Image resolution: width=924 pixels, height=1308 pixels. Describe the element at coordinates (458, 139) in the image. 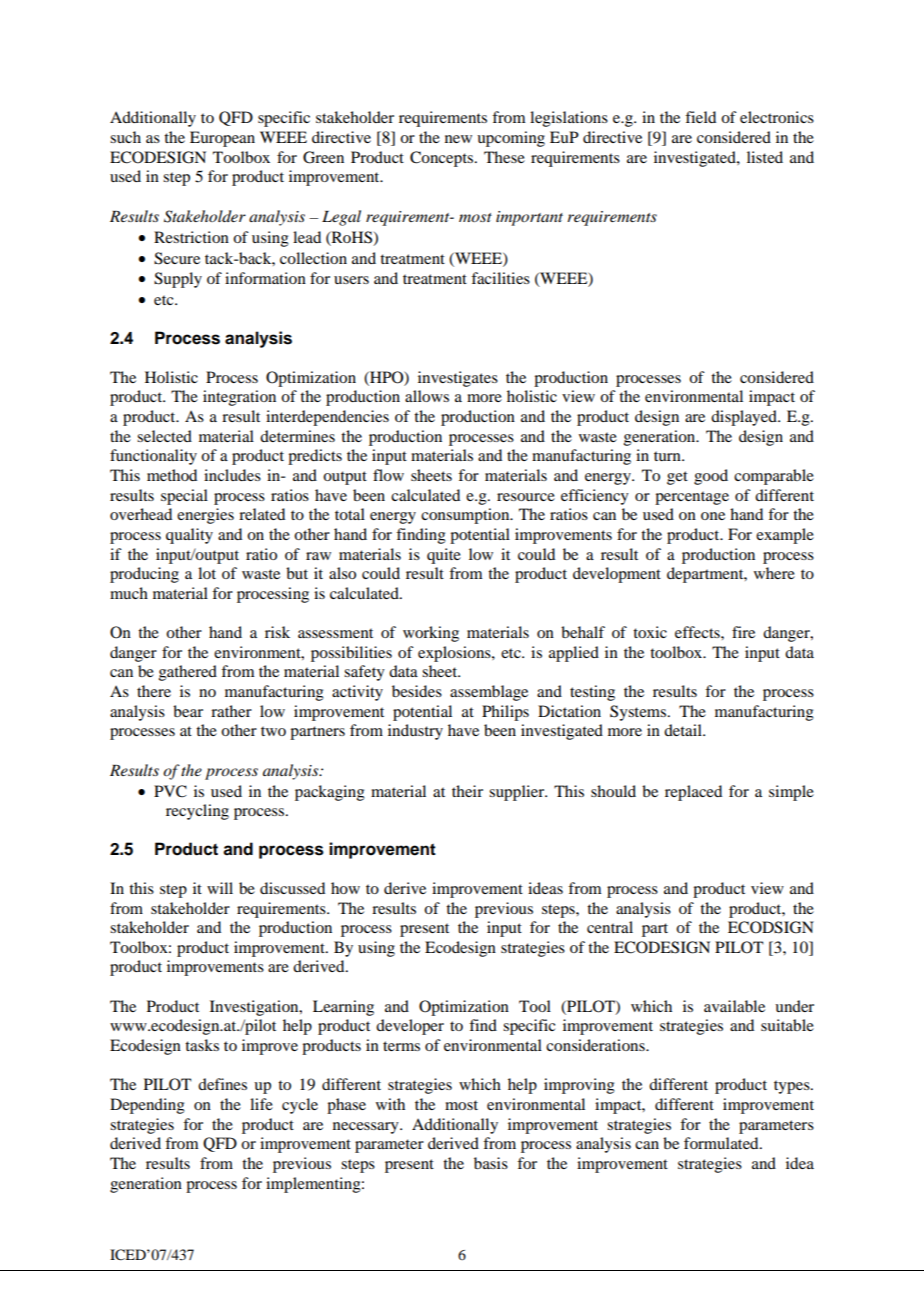

I see `new` at that location.
